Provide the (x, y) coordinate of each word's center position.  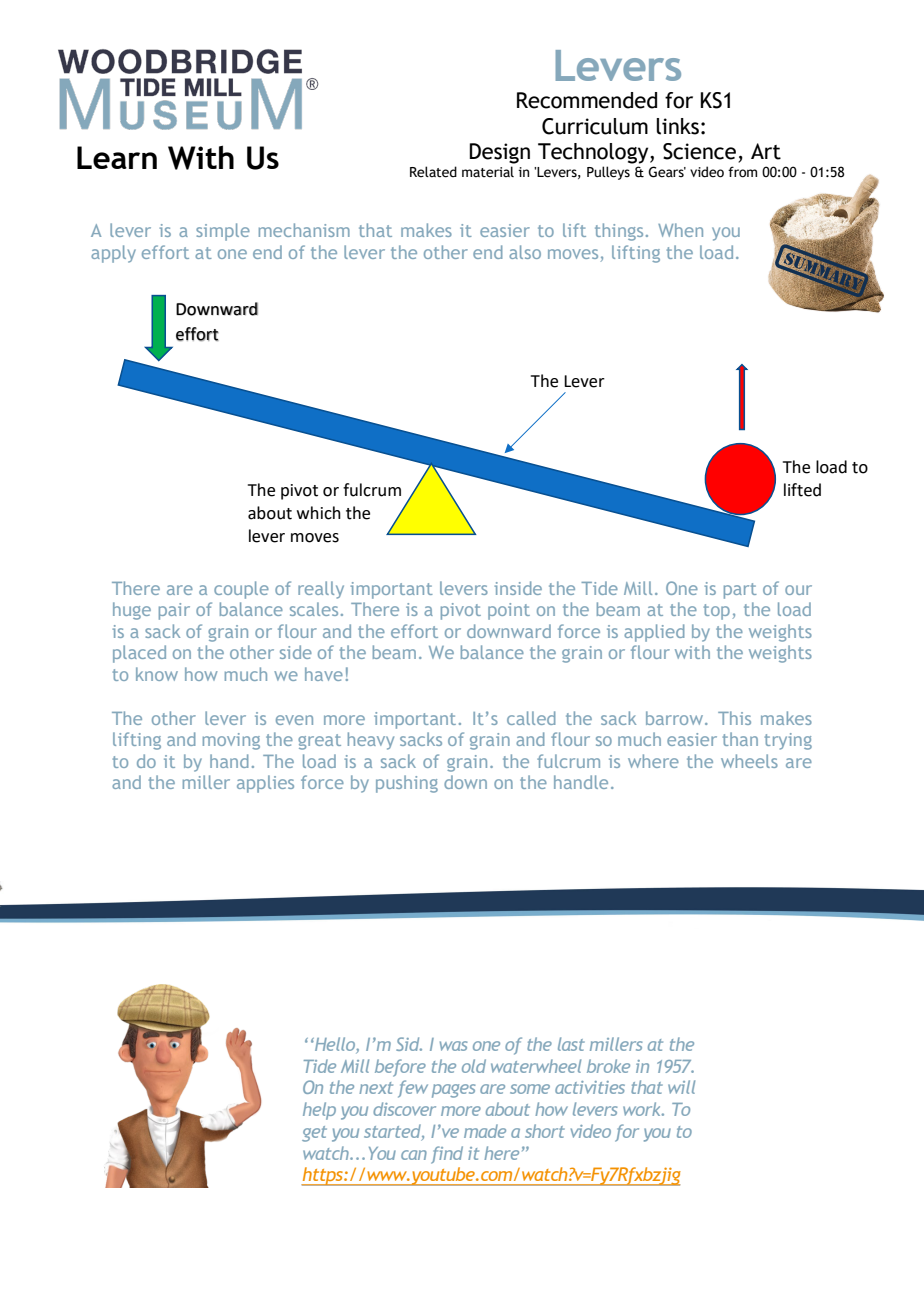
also (525, 252)
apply (113, 254)
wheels (749, 761)
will (681, 1087)
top (717, 612)
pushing (407, 784)
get (314, 1134)
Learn (117, 157)
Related (433, 172)
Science (699, 151)
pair (174, 611)
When (680, 230)
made (485, 1131)
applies (265, 784)
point (509, 611)
